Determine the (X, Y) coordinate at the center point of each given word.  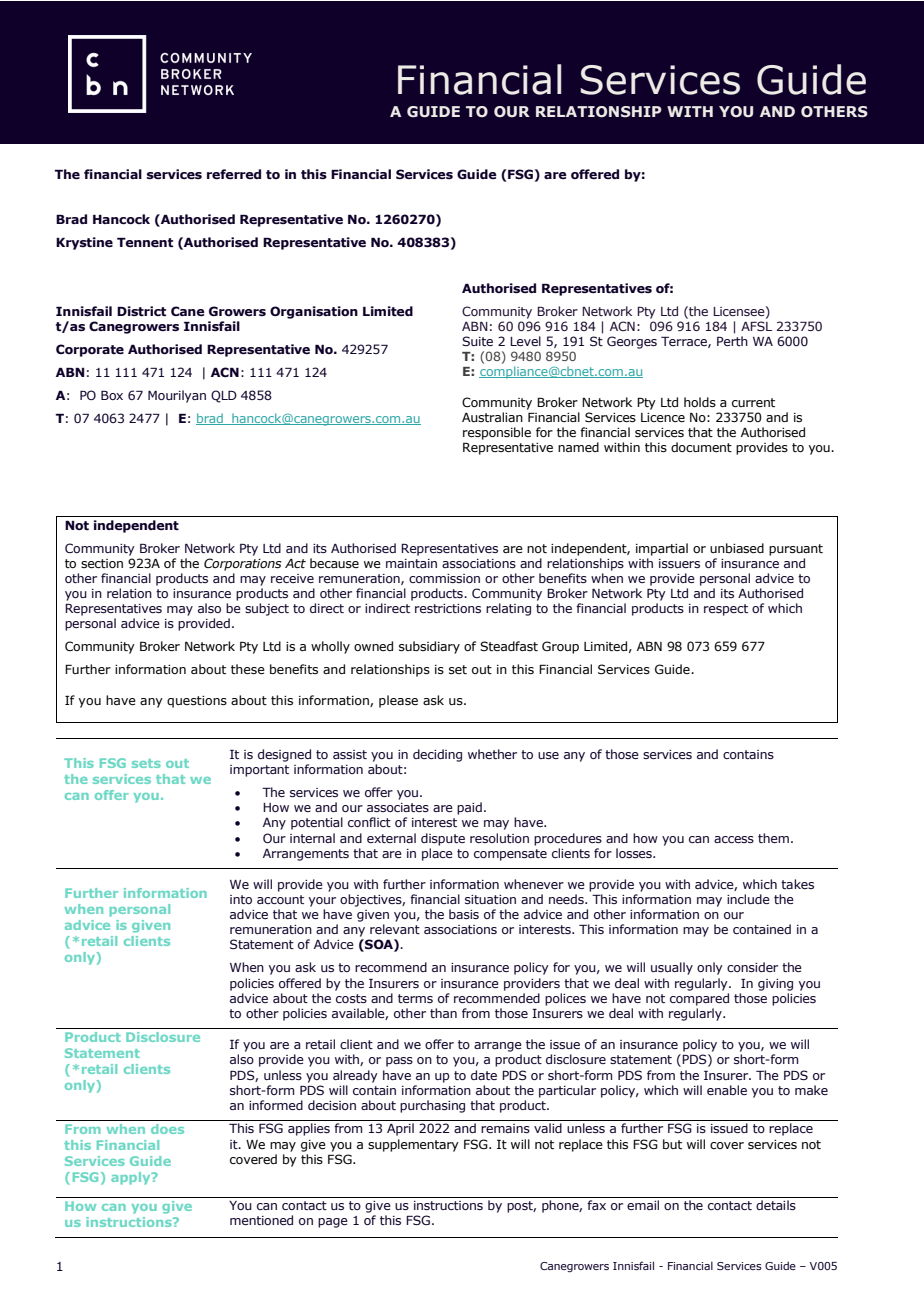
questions (197, 702)
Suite (477, 341)
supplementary (413, 1145)
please (398, 701)
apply (132, 1178)
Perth (732, 341)
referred (234, 174)
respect (726, 610)
